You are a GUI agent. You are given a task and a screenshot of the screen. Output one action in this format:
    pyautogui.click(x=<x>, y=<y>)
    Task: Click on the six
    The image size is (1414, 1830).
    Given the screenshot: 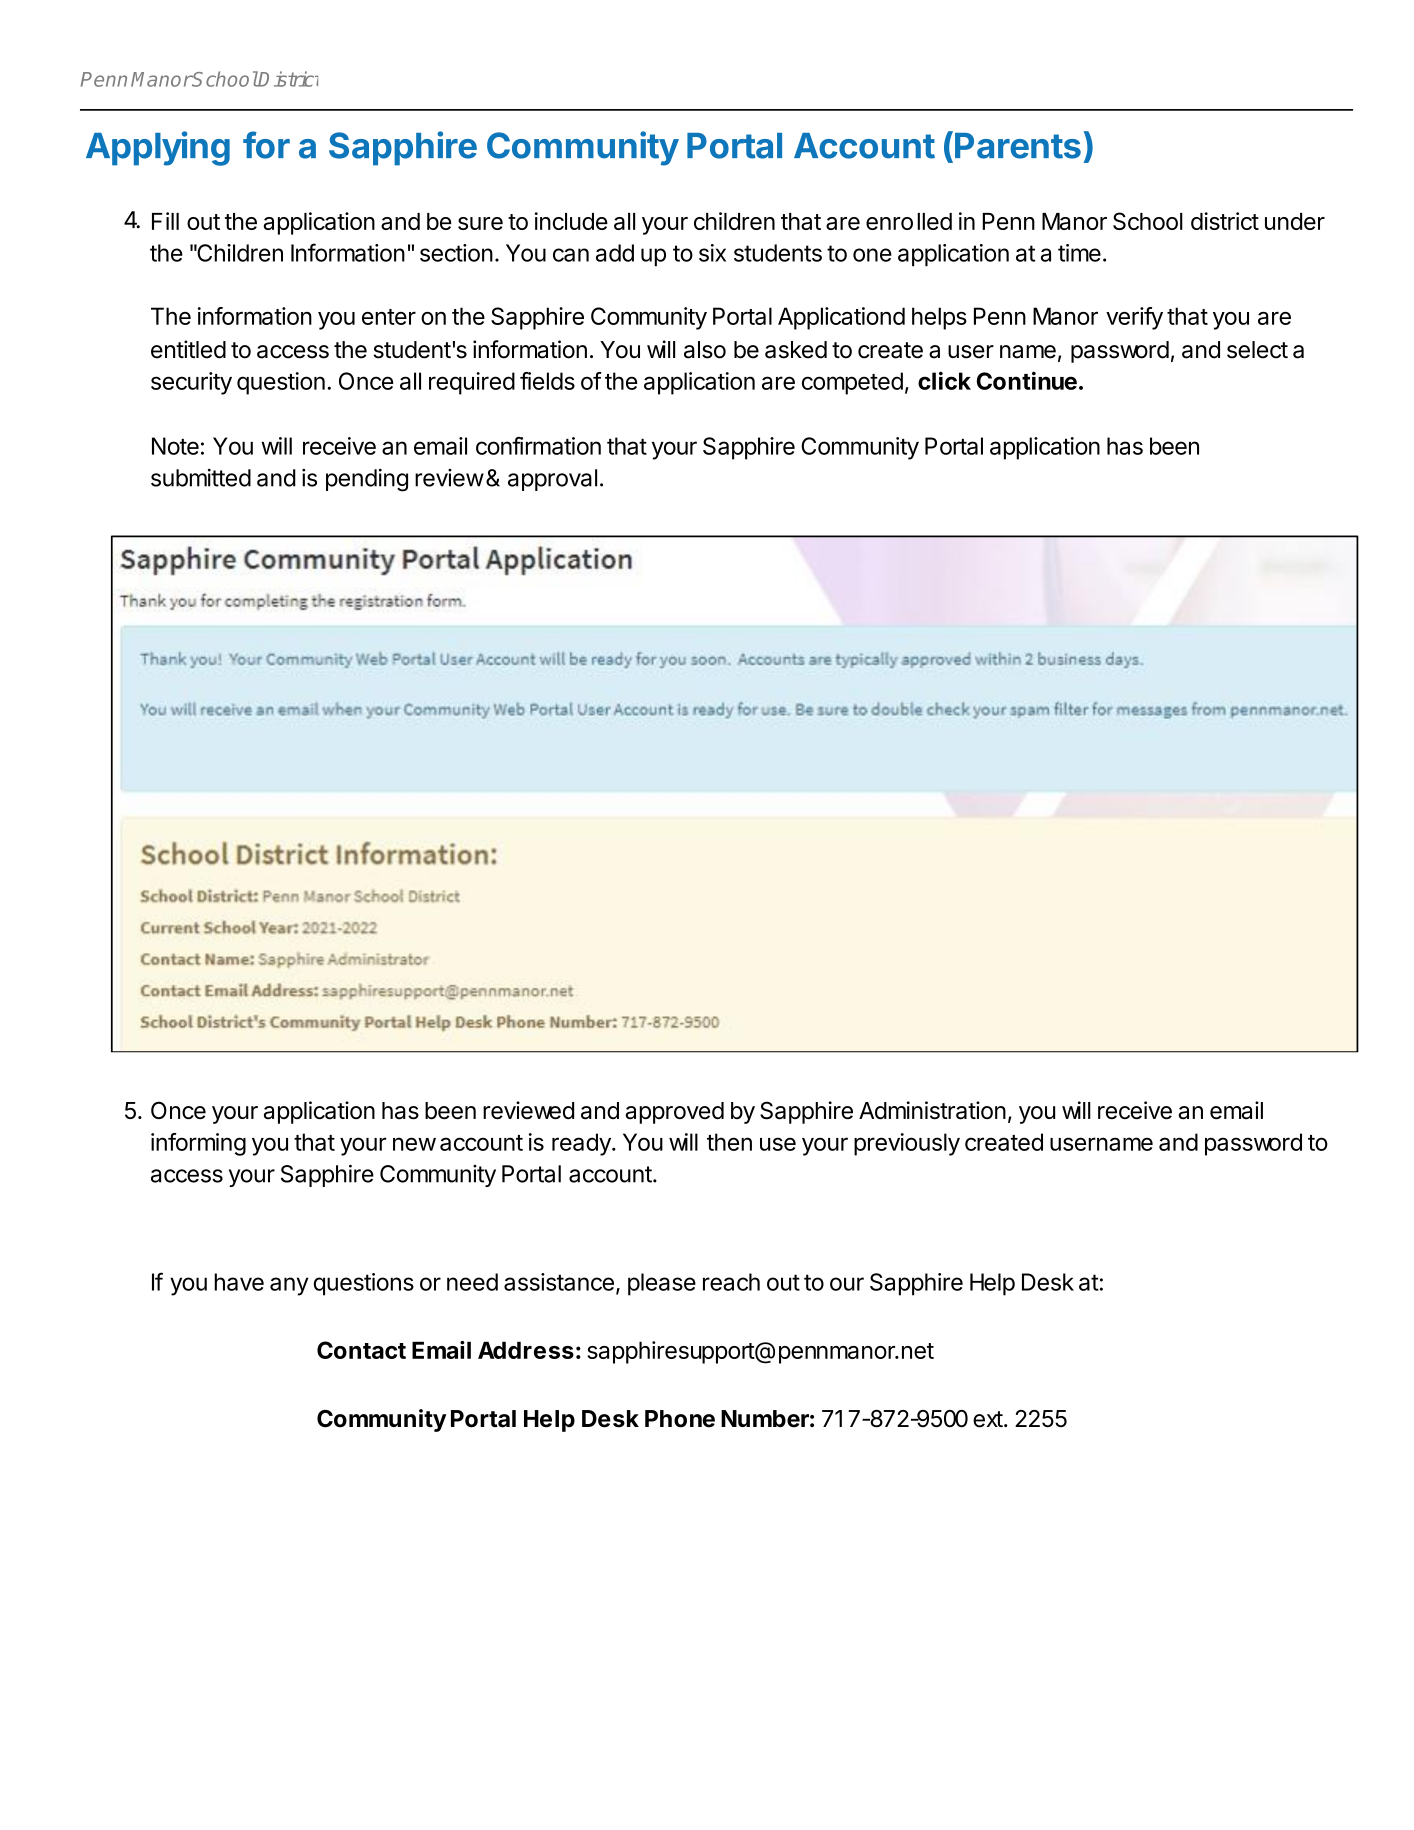 What is the action you would take?
    pyautogui.click(x=712, y=253)
